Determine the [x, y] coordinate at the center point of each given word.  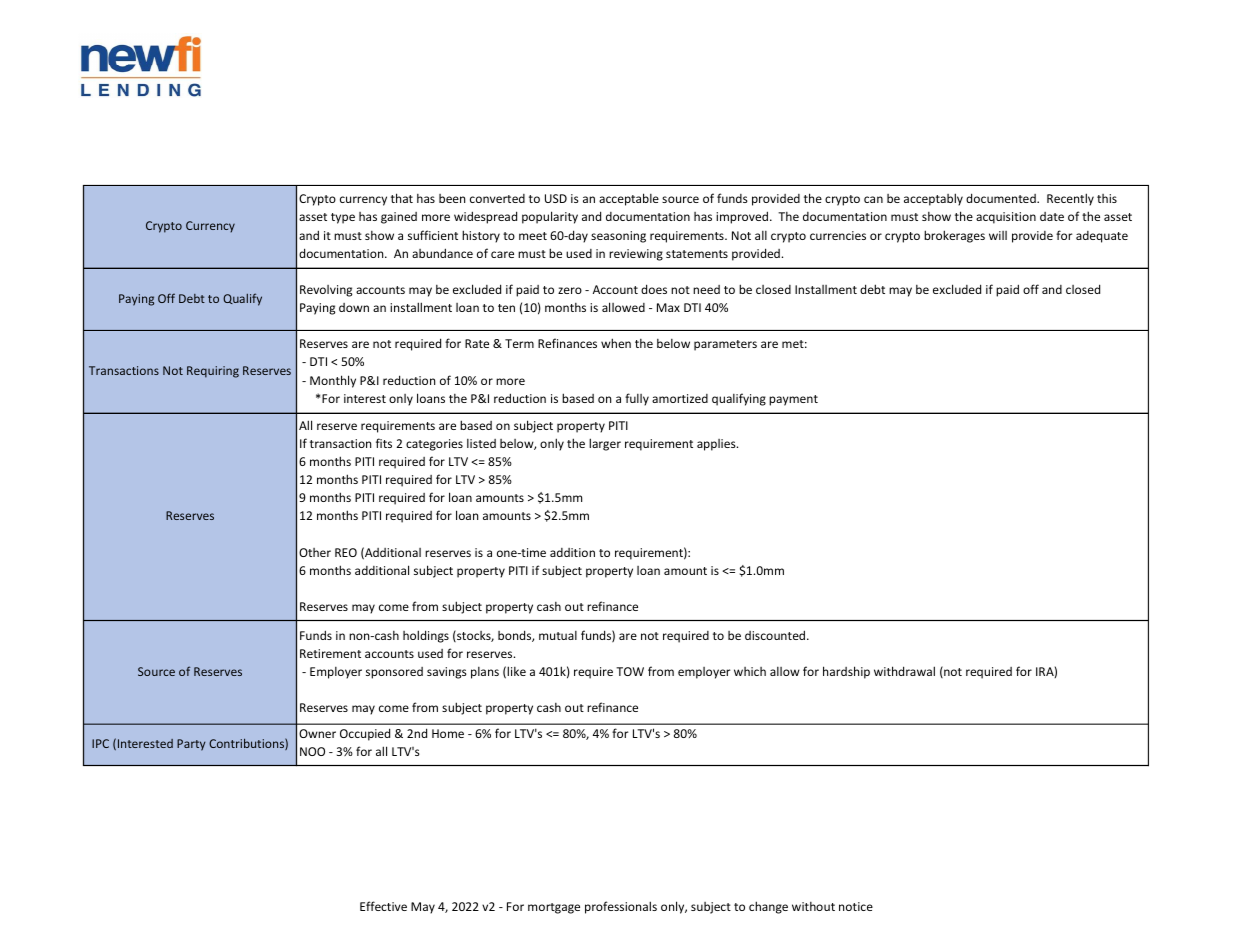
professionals [621, 907]
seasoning [618, 237]
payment [793, 400]
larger [605, 444]
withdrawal [904, 671]
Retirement [330, 653]
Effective [383, 906]
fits [384, 443]
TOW [630, 671]
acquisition [1006, 218]
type [343, 218]
